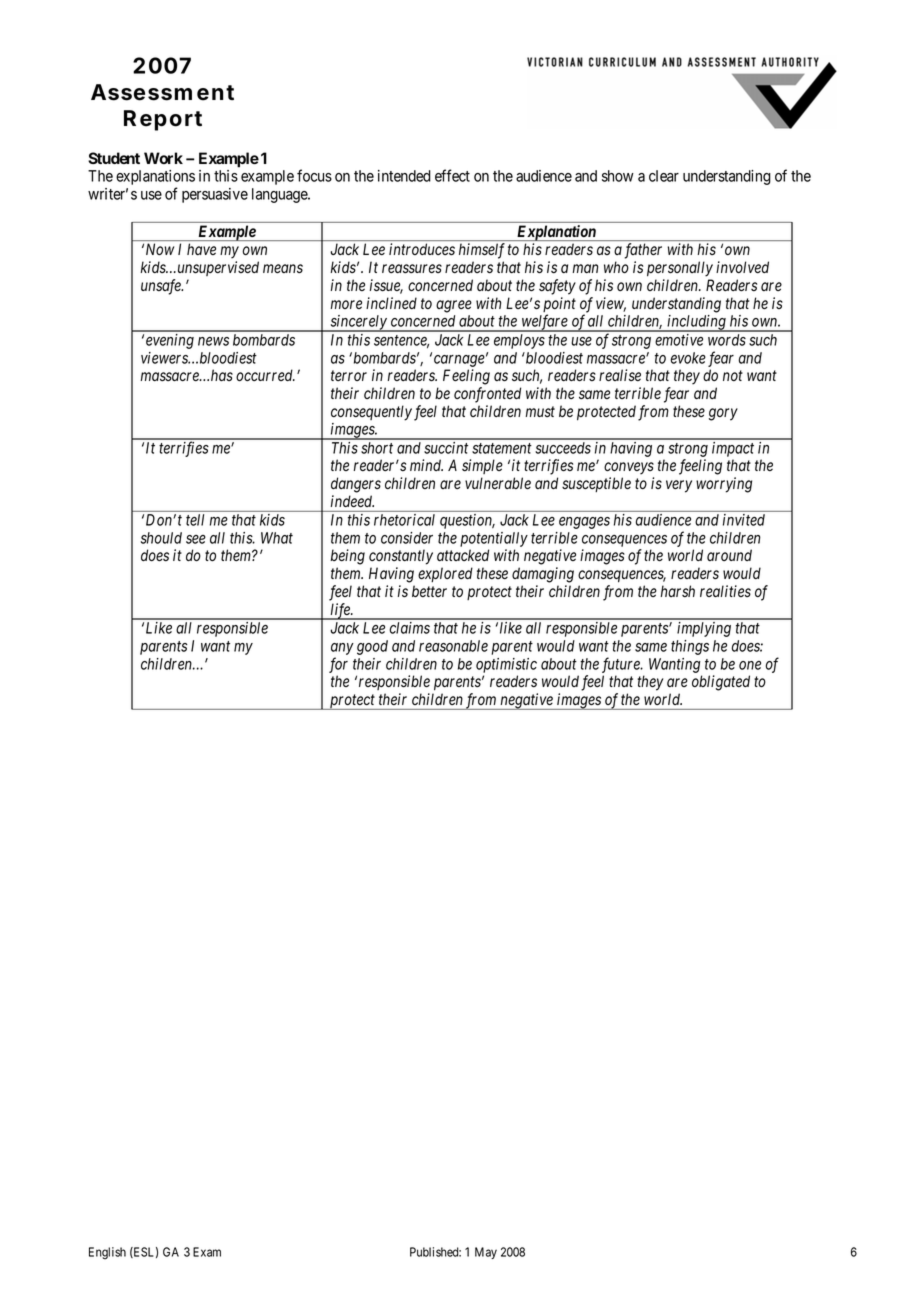  I want to click on optimistic, so click(506, 665).
